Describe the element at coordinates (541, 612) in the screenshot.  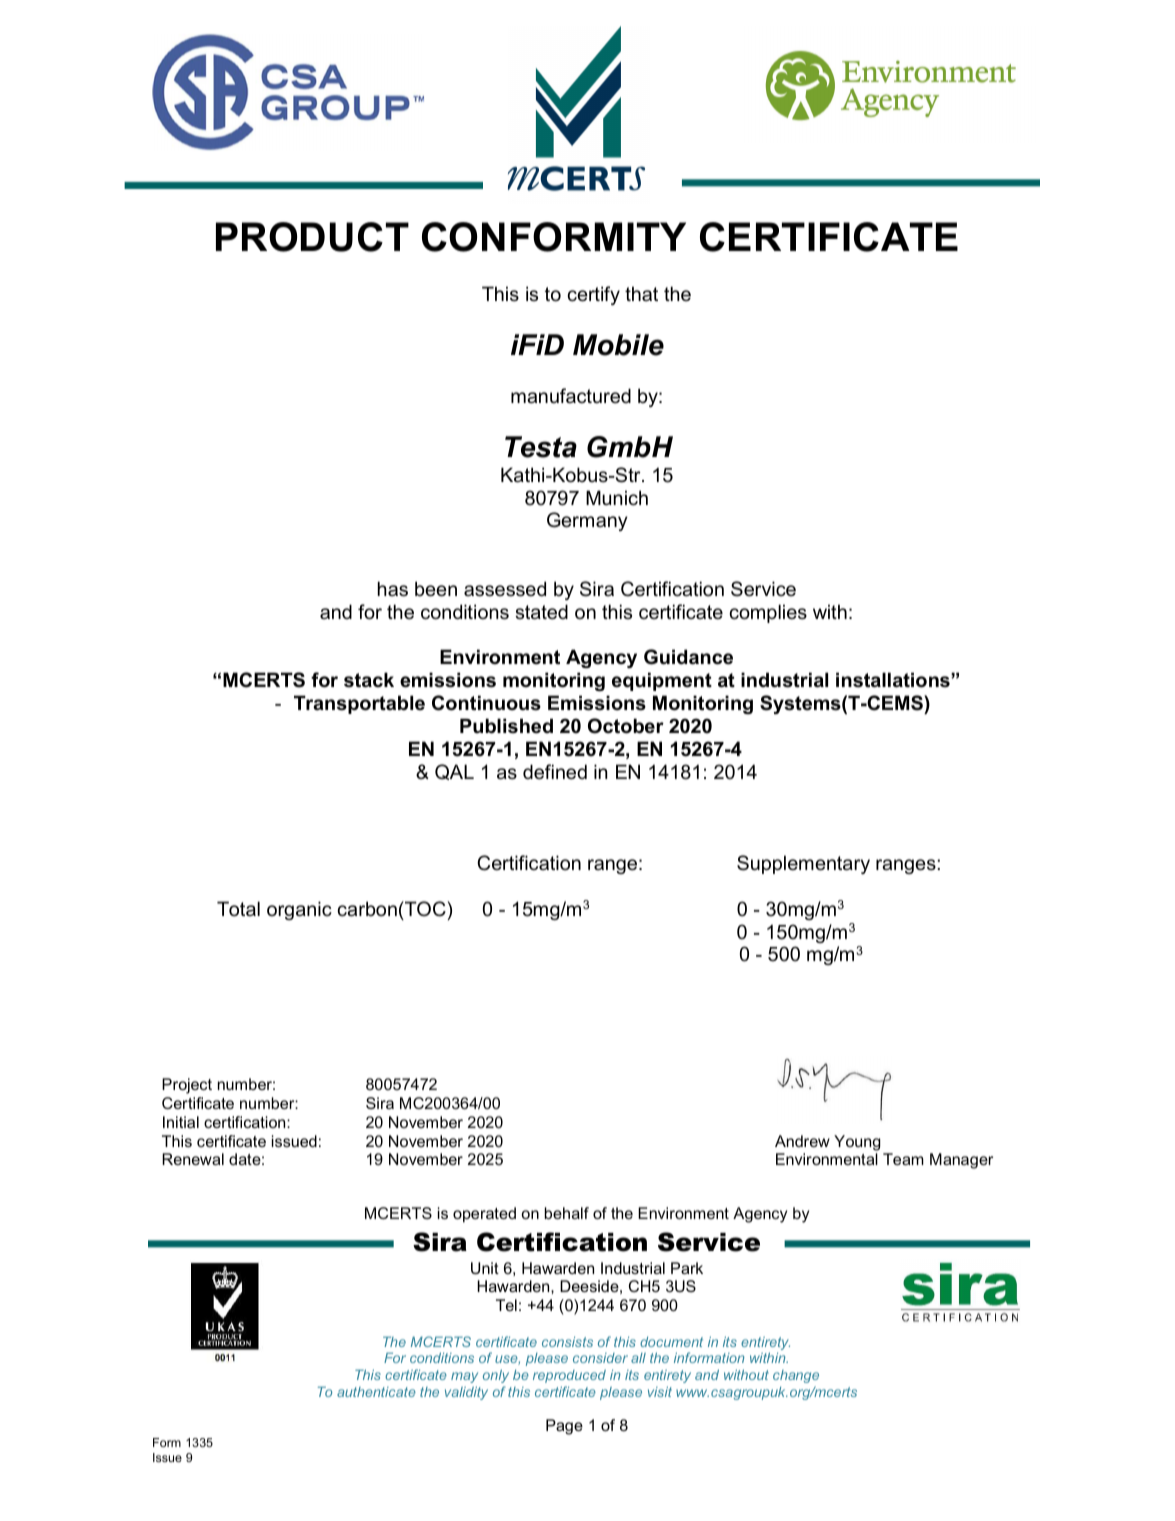
I see `stated` at that location.
